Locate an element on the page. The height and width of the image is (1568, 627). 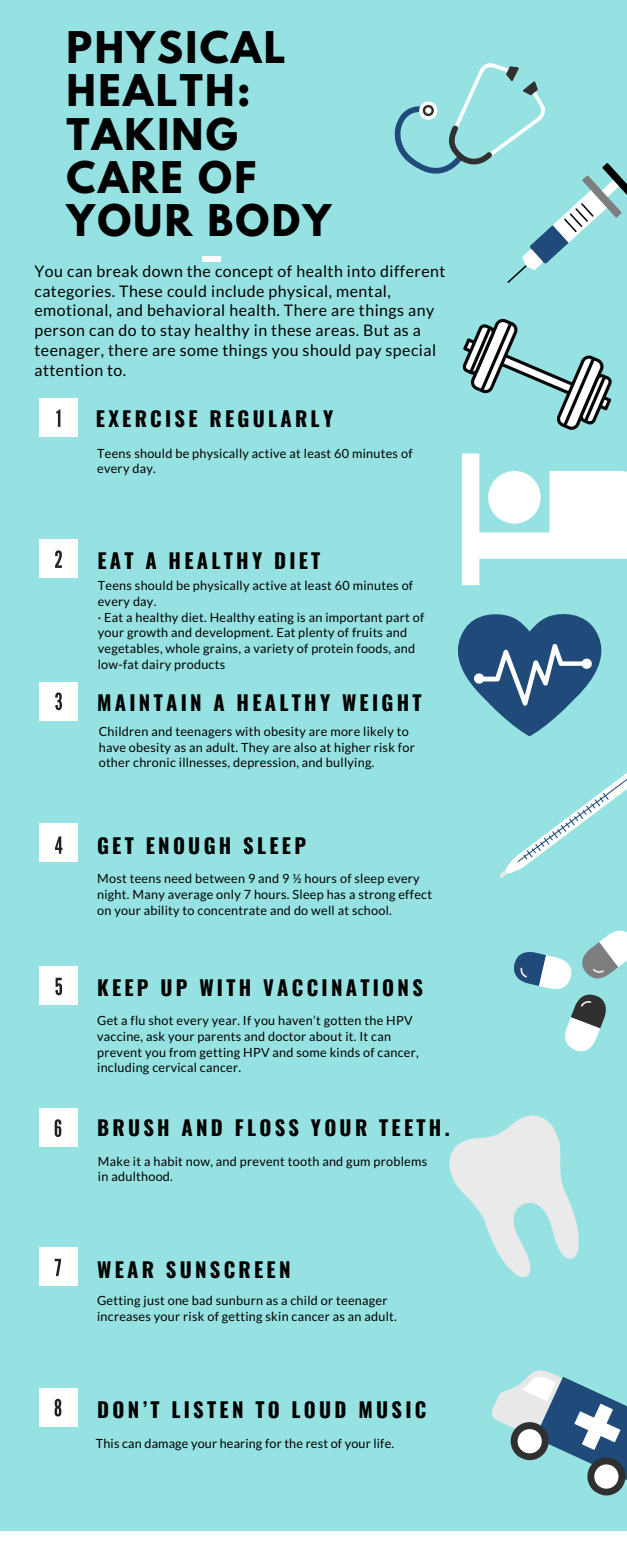
This is located at coordinates (107, 1443).
